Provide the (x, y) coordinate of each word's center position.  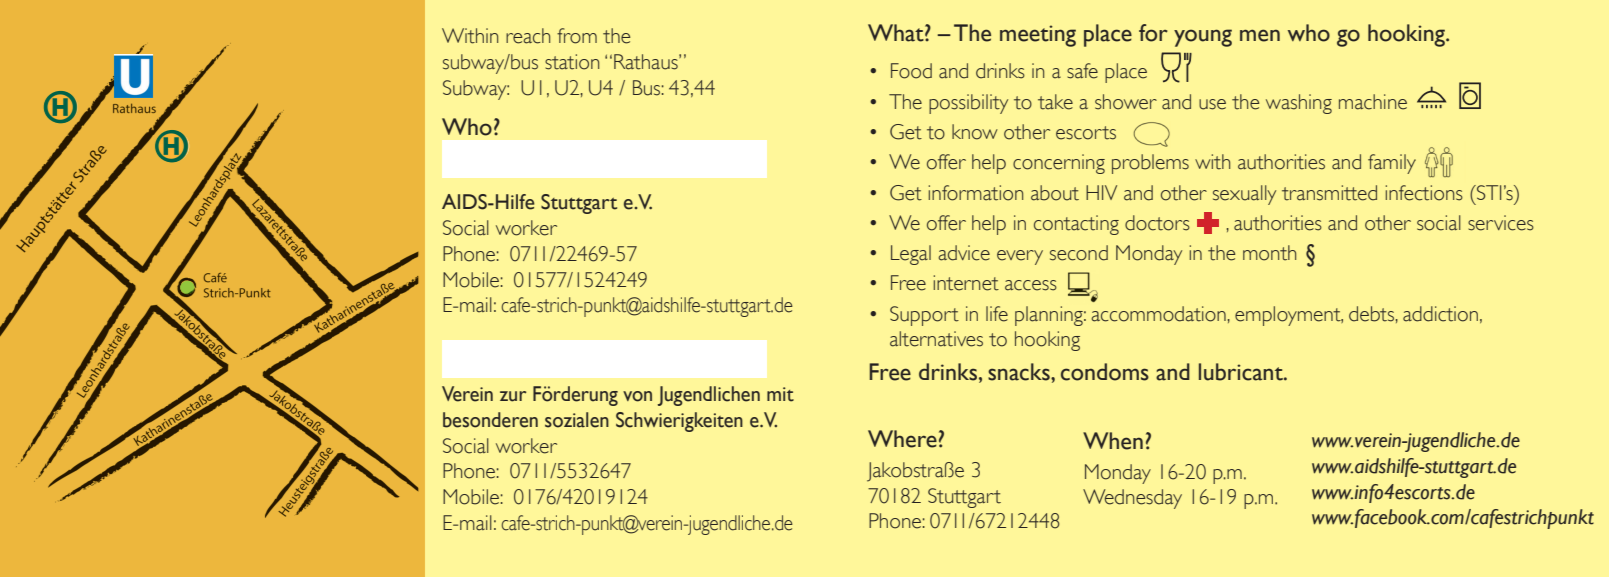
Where (902, 439)
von (637, 396)
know (975, 132)
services (1501, 223)
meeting (1038, 36)
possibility (968, 104)
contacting (1076, 225)
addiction (1440, 314)
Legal (911, 255)
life (997, 314)
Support (924, 316)
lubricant (1242, 372)
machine (1373, 102)
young (1203, 38)
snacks (1020, 372)
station (572, 62)
